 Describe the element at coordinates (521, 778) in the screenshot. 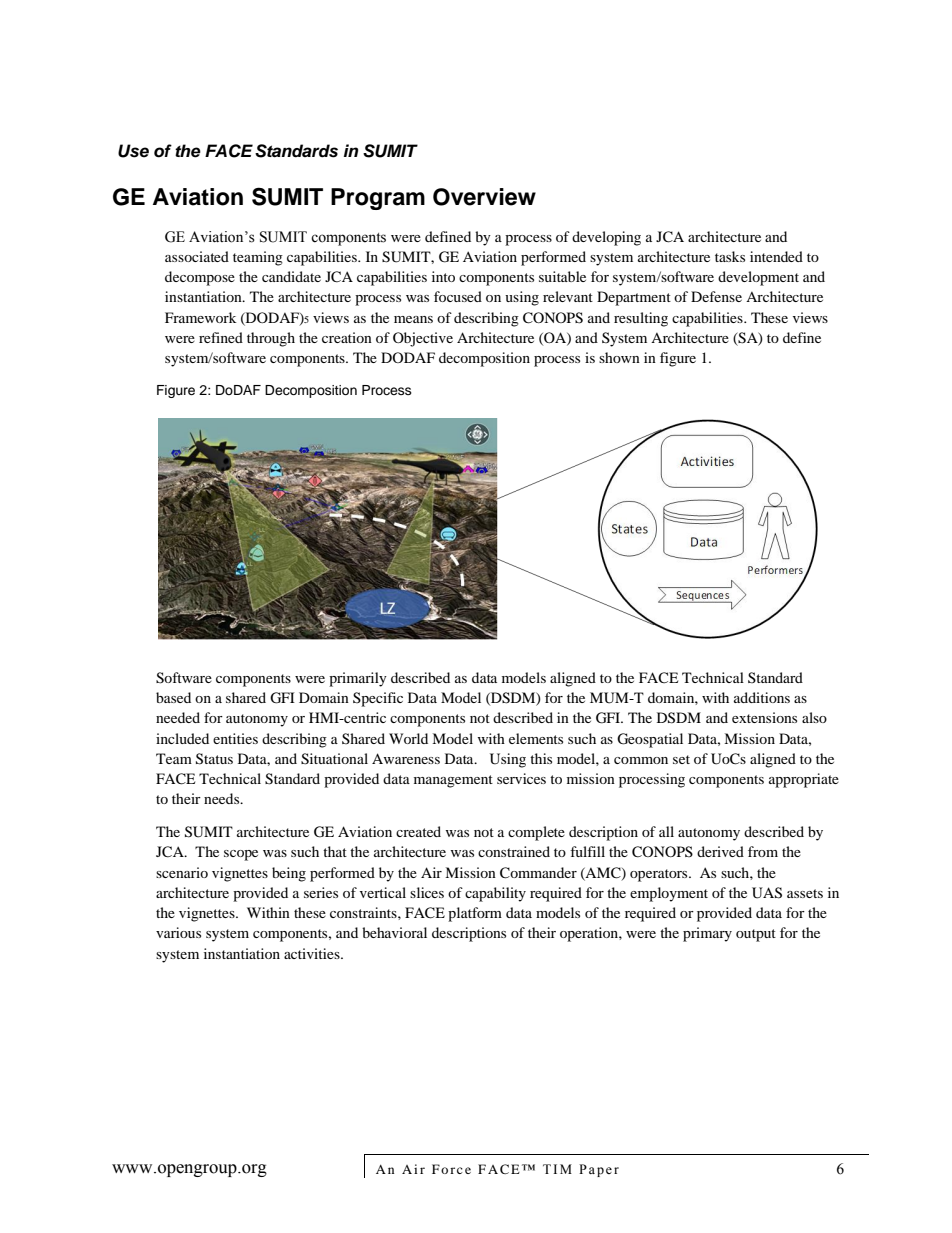

I see `services` at that location.
